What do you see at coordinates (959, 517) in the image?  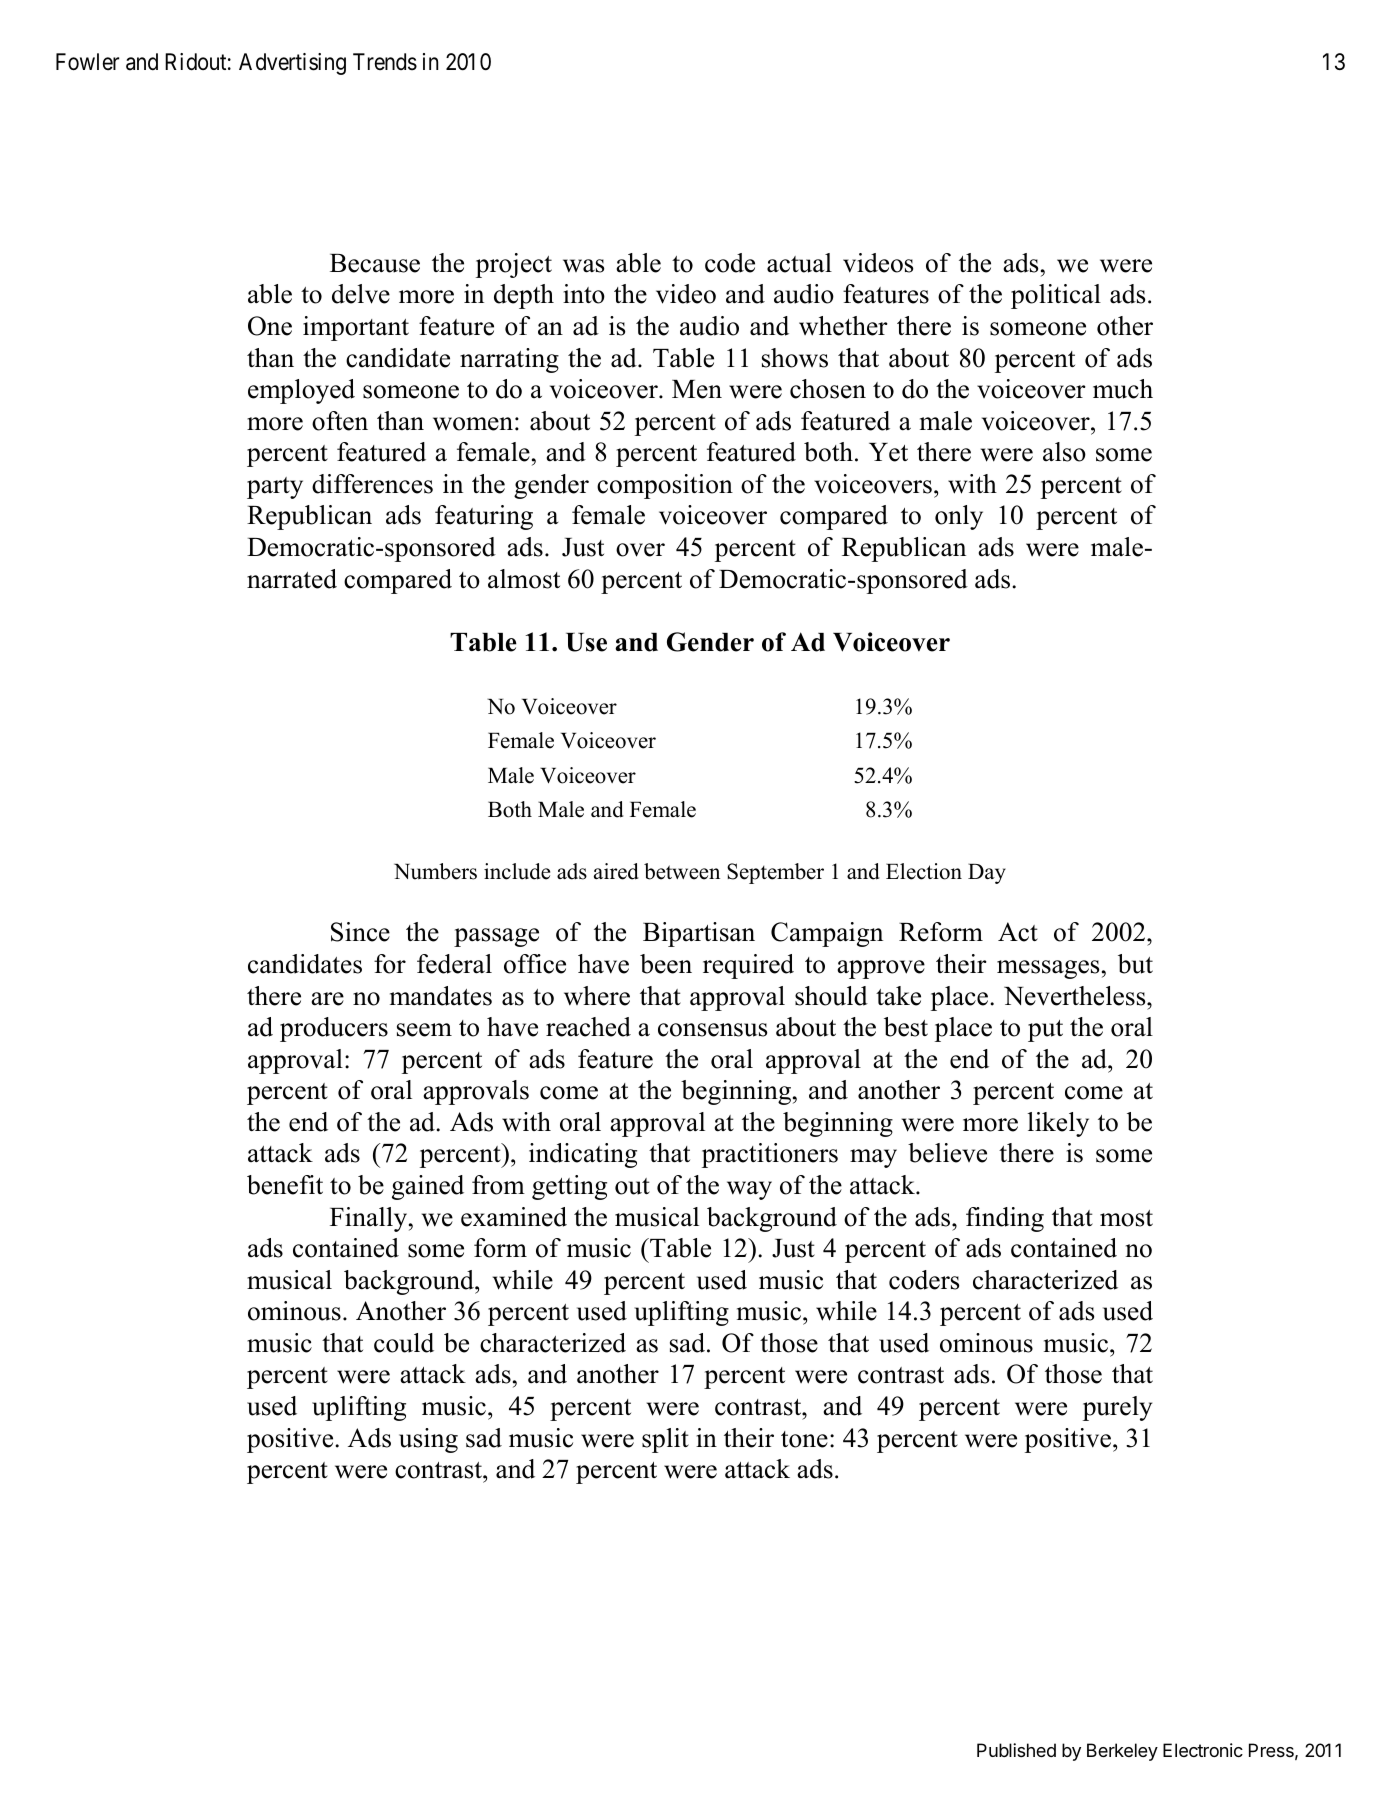 I see `only` at bounding box center [959, 517].
